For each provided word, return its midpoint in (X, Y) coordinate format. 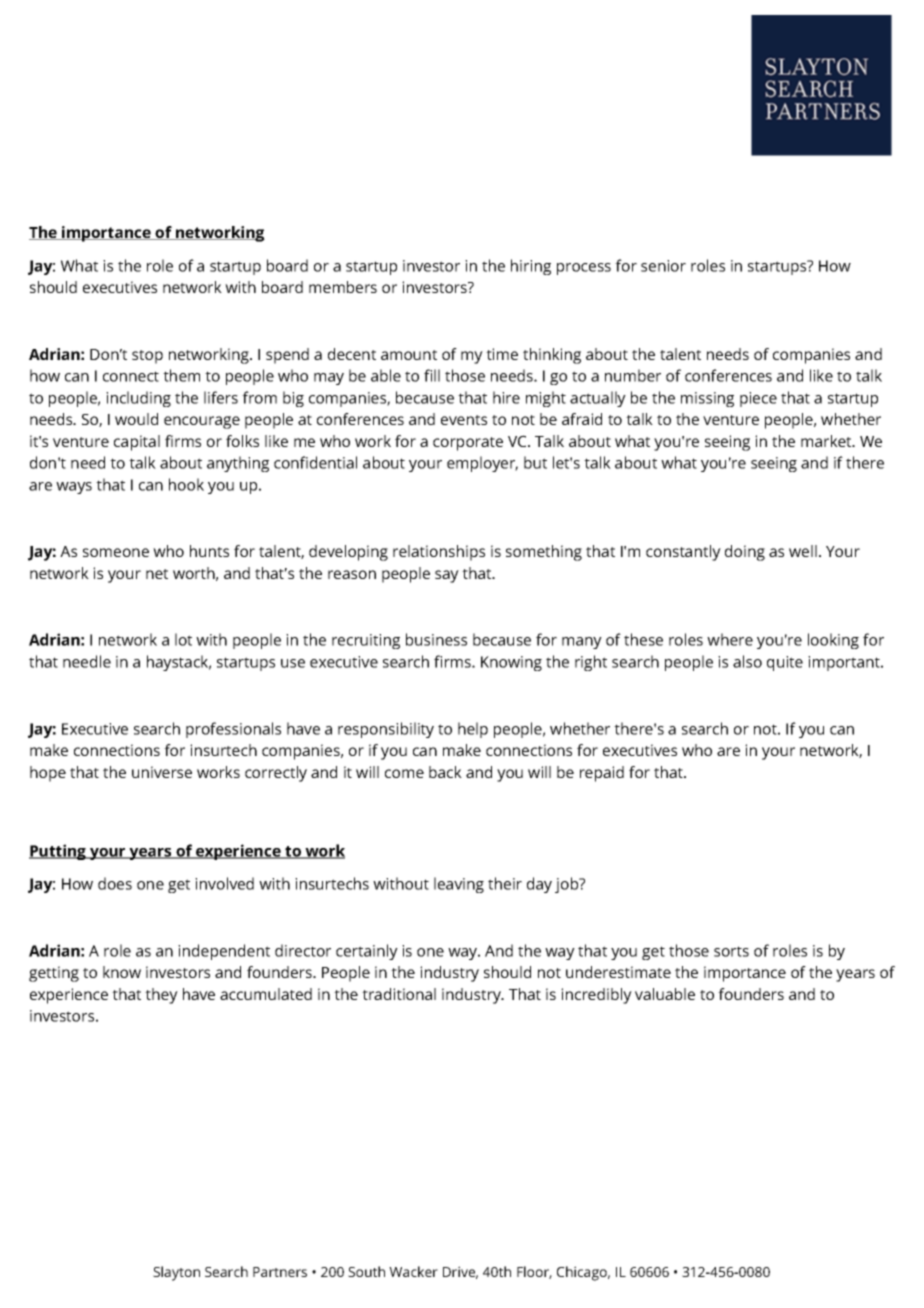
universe (162, 772)
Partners (280, 1272)
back (445, 772)
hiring (531, 267)
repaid (602, 774)
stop (147, 357)
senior (663, 266)
